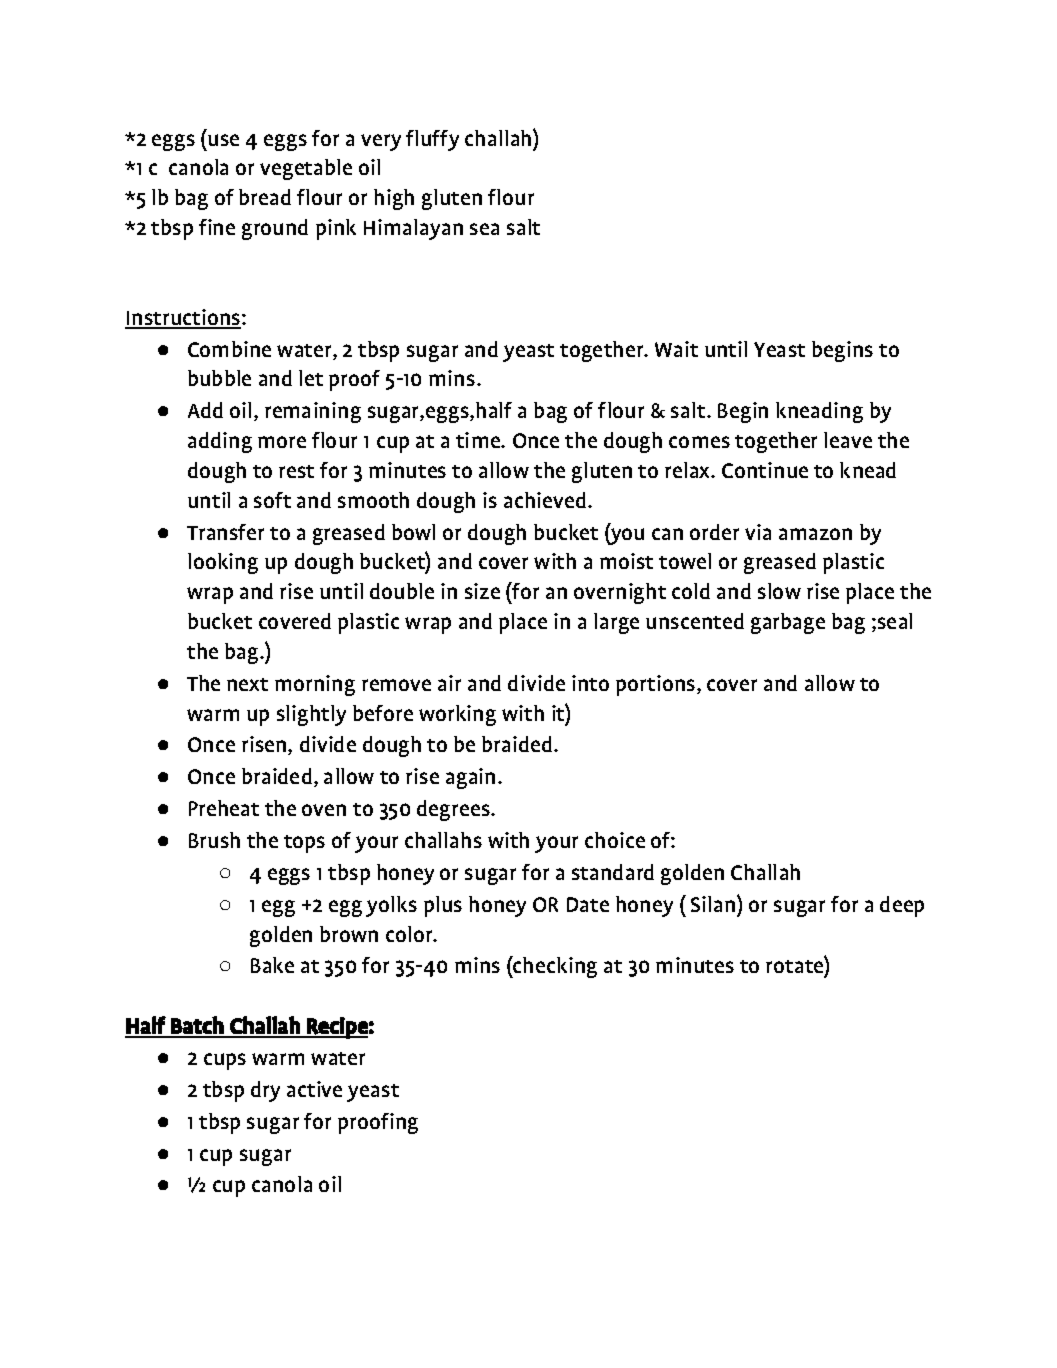  What do you see at coordinates (482, 591) in the image?
I see `size` at bounding box center [482, 591].
